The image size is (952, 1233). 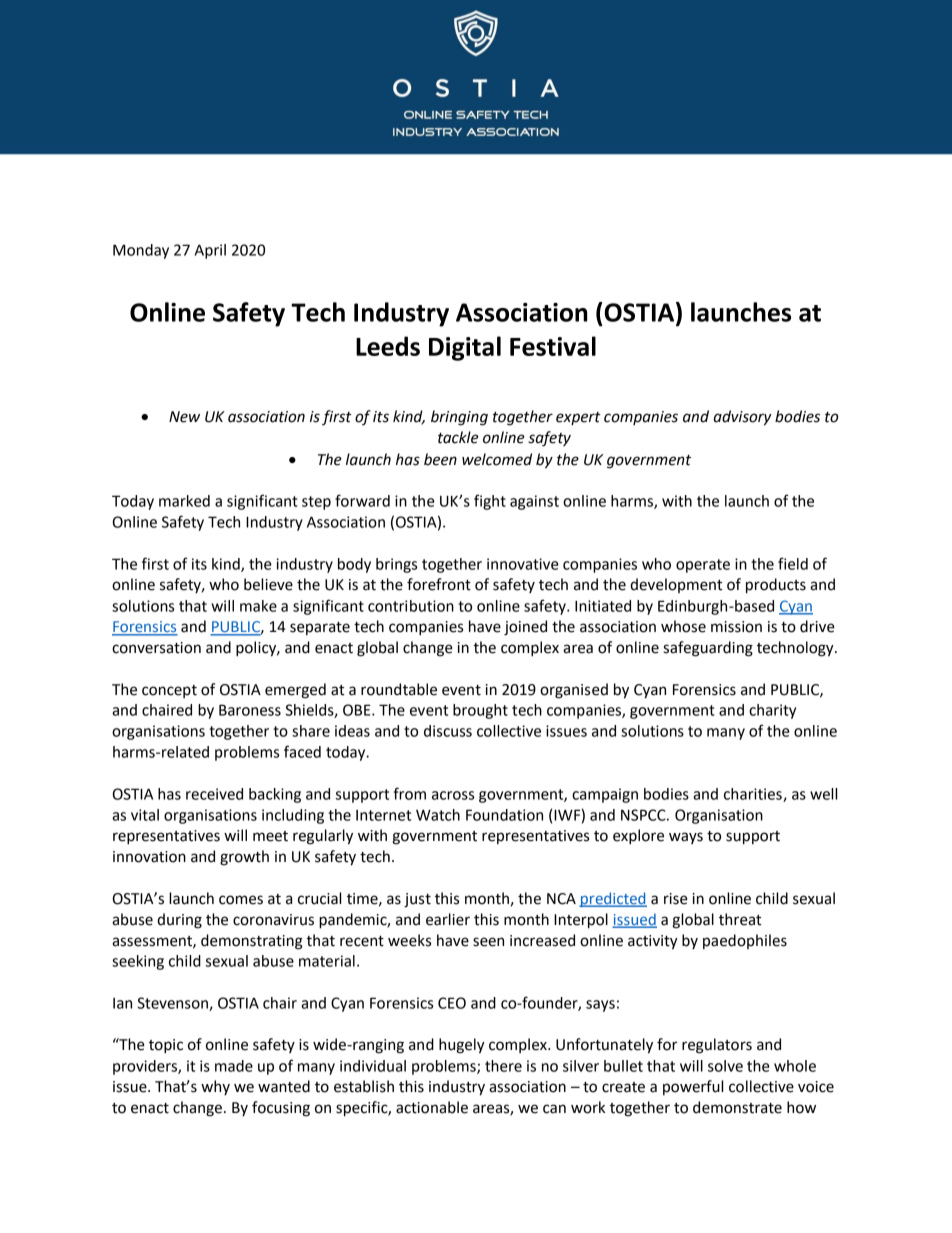 What do you see at coordinates (215, 1087) in the screenshot?
I see `why` at bounding box center [215, 1087].
